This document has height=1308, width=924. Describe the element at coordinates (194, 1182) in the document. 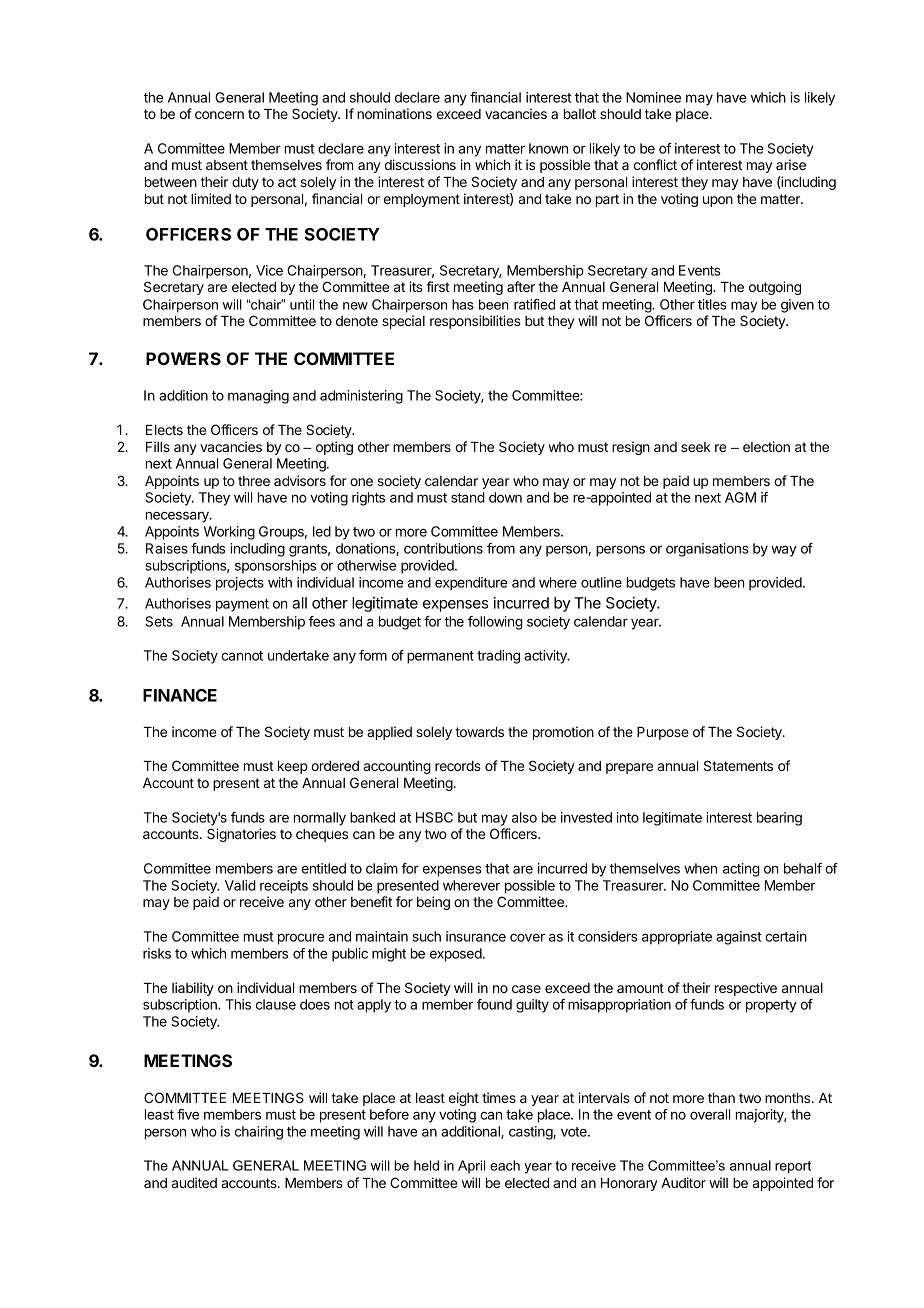

I see `audited` at that location.
